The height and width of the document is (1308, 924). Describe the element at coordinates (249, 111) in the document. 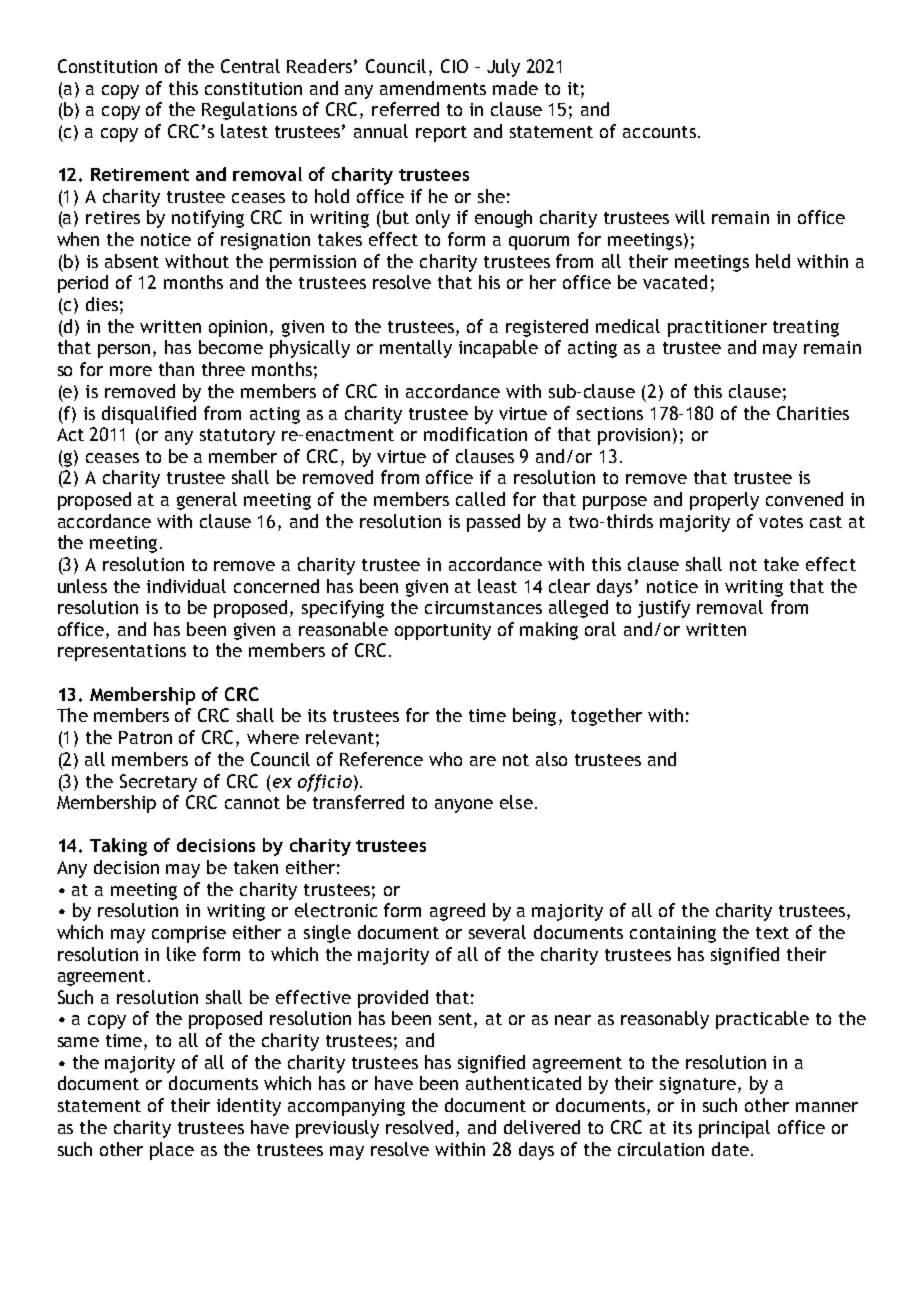

I see `Regulations` at that location.
